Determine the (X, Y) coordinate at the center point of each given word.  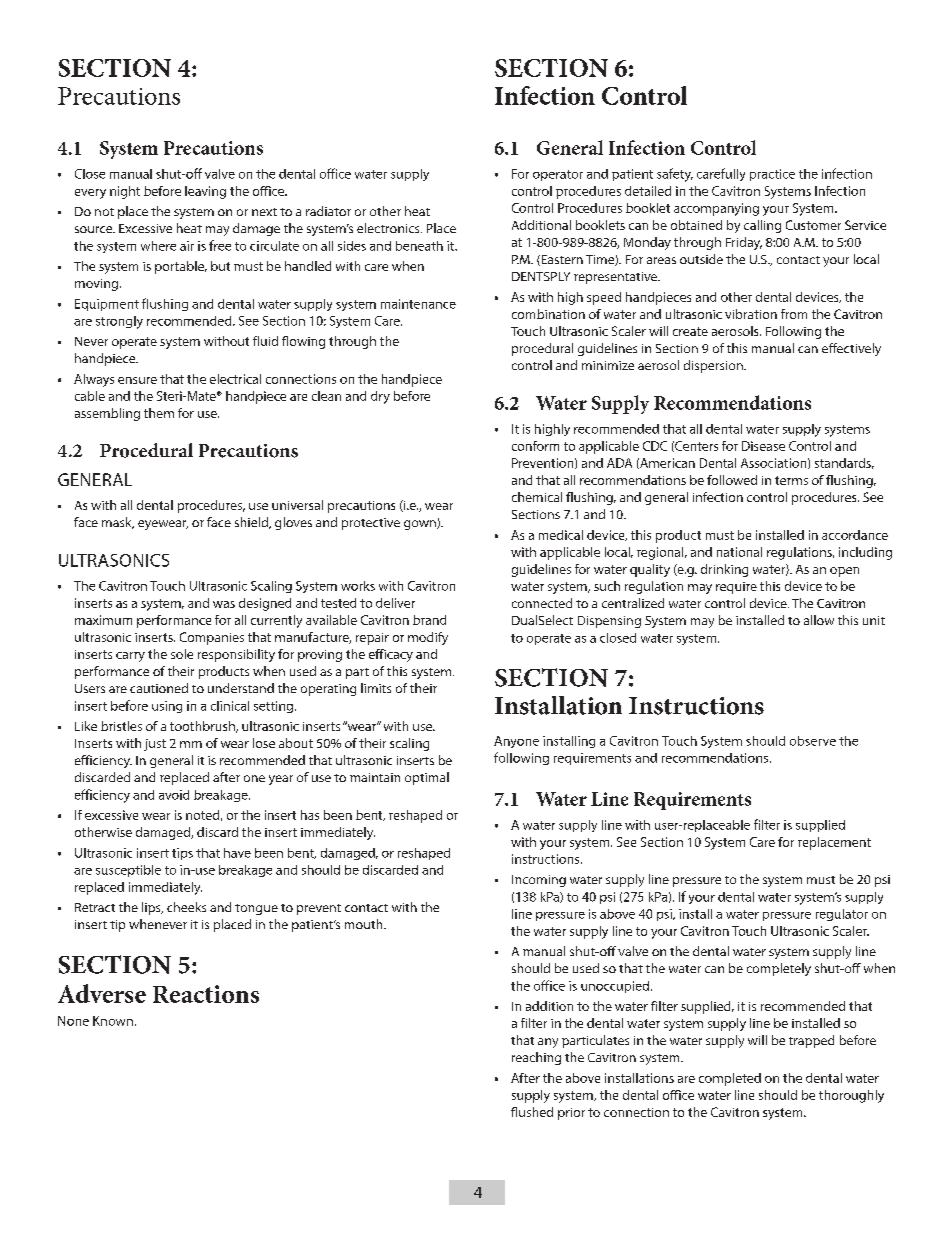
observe (813, 741)
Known (113, 1021)
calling (762, 226)
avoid (174, 795)
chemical (537, 497)
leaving (205, 192)
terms (791, 480)
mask (118, 523)
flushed (532, 1112)
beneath (419, 246)
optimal (427, 778)
